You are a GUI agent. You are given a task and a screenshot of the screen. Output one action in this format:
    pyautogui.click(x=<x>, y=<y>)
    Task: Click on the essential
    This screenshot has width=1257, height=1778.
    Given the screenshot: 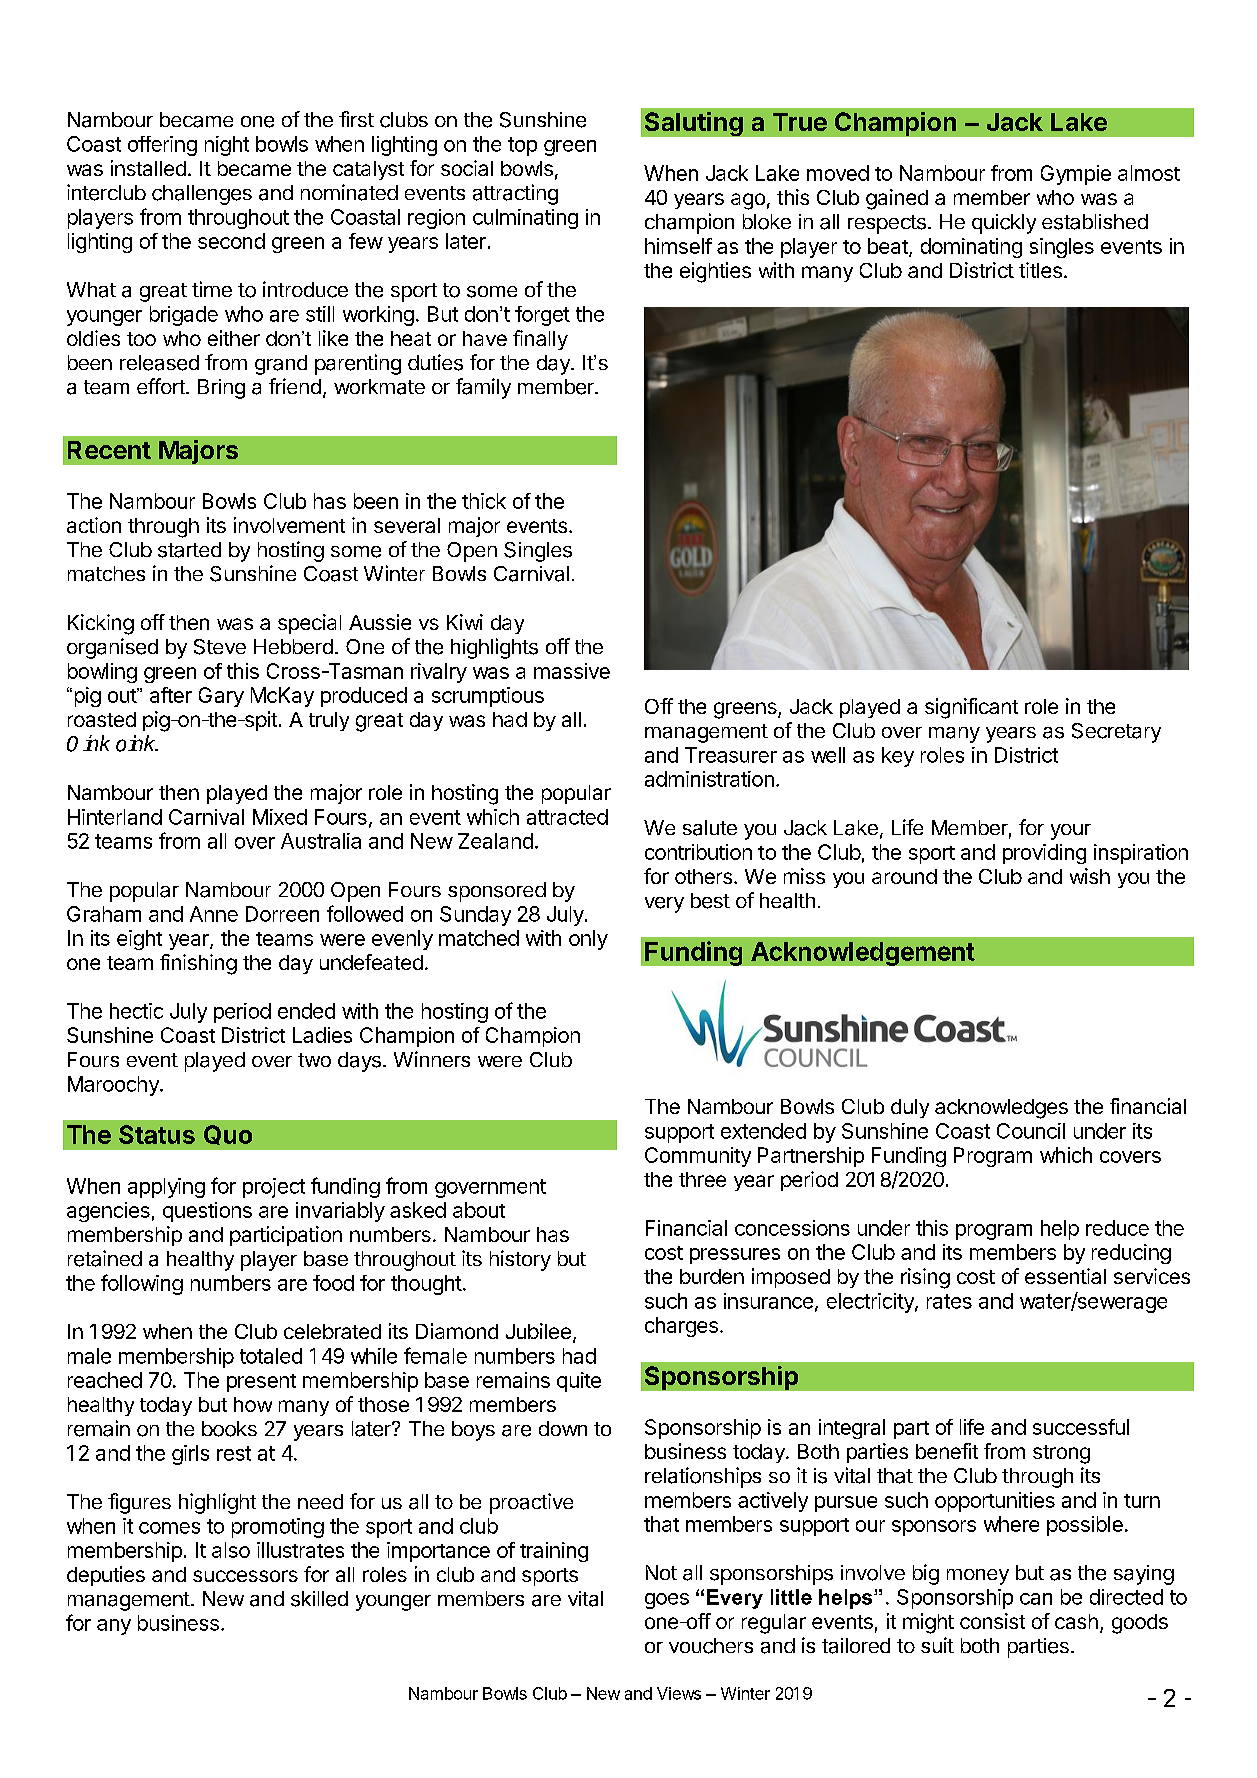 What is the action you would take?
    pyautogui.click(x=1065, y=1276)
